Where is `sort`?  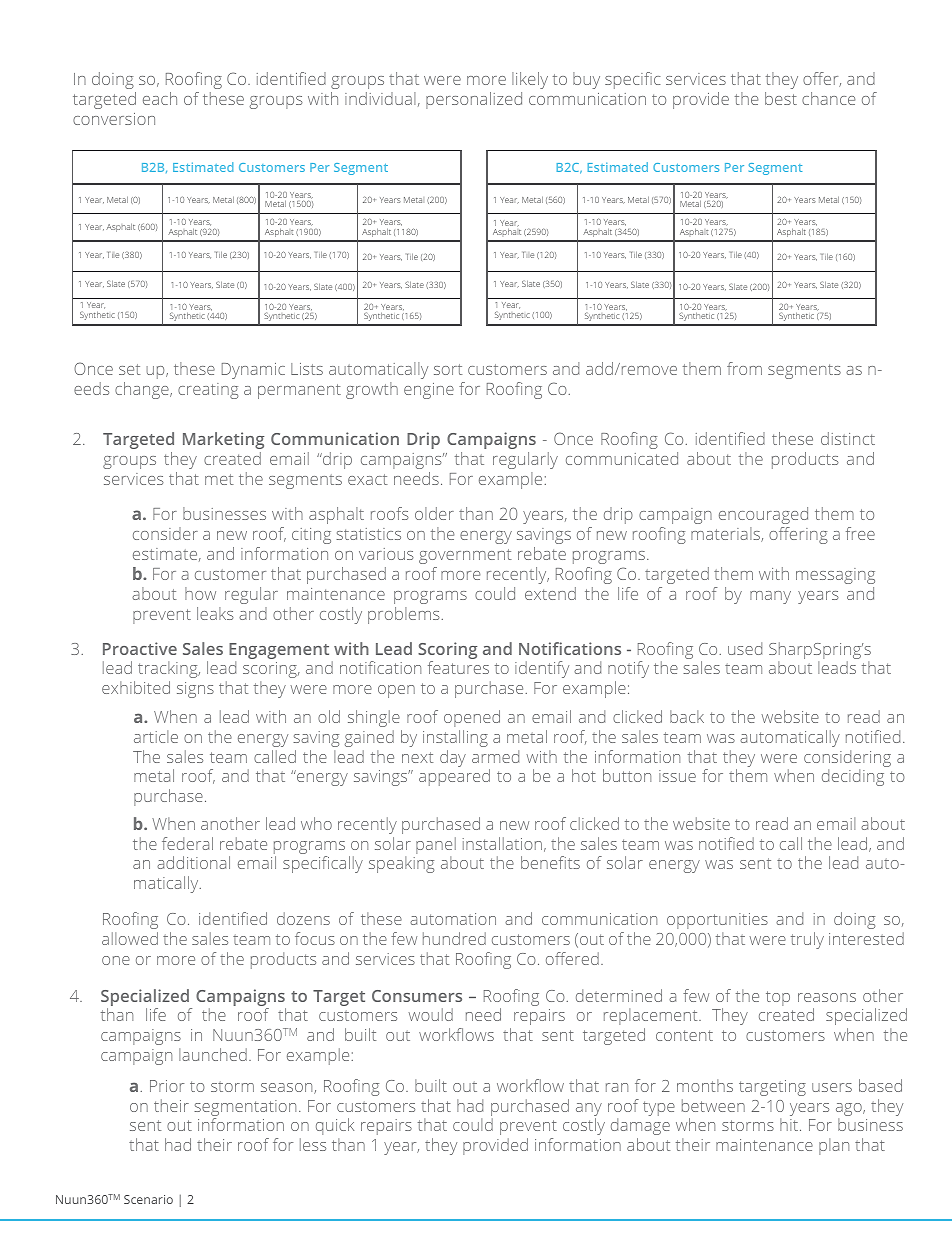
sort is located at coordinates (448, 369).
